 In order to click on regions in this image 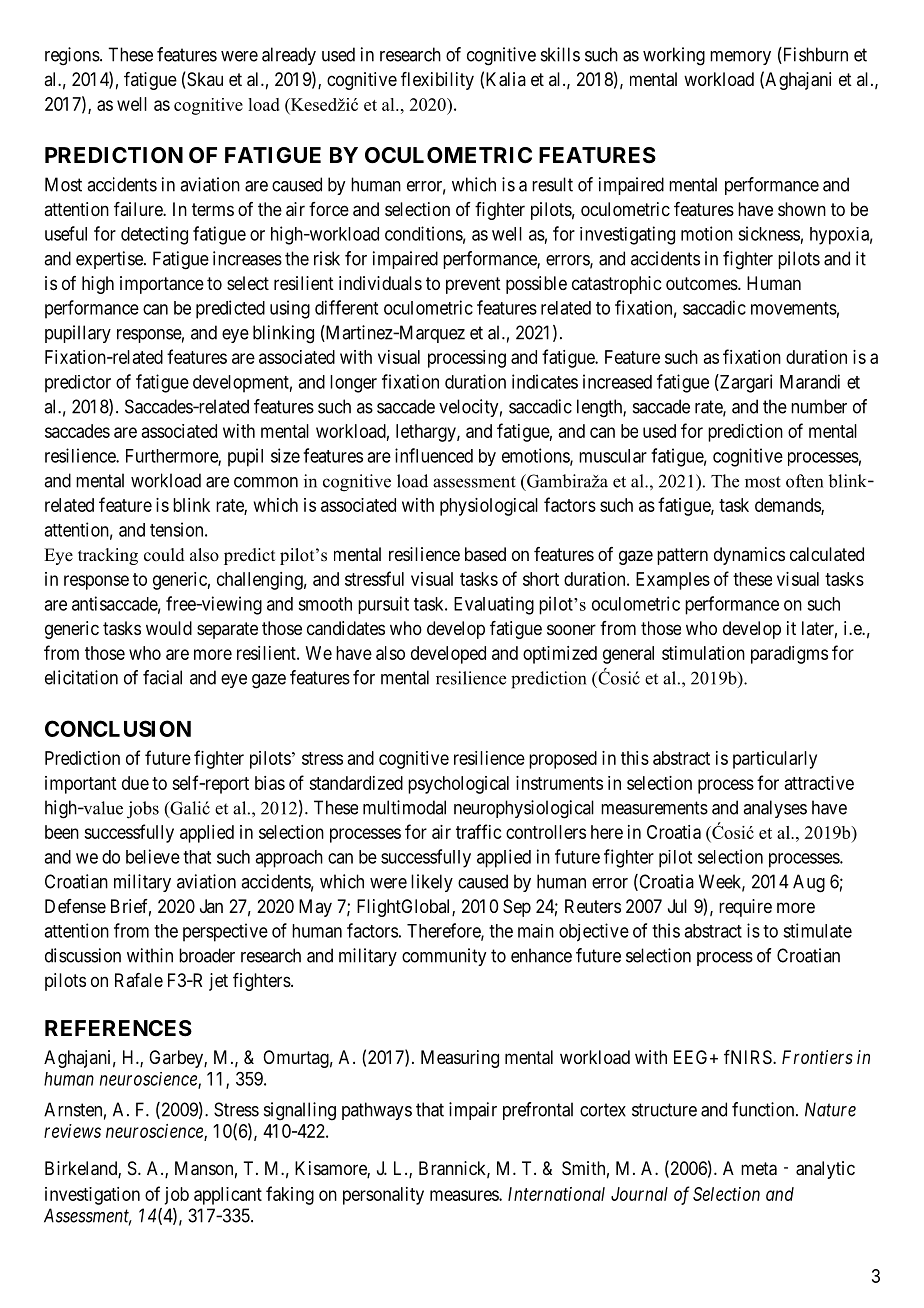, I will do `click(72, 56)`.
